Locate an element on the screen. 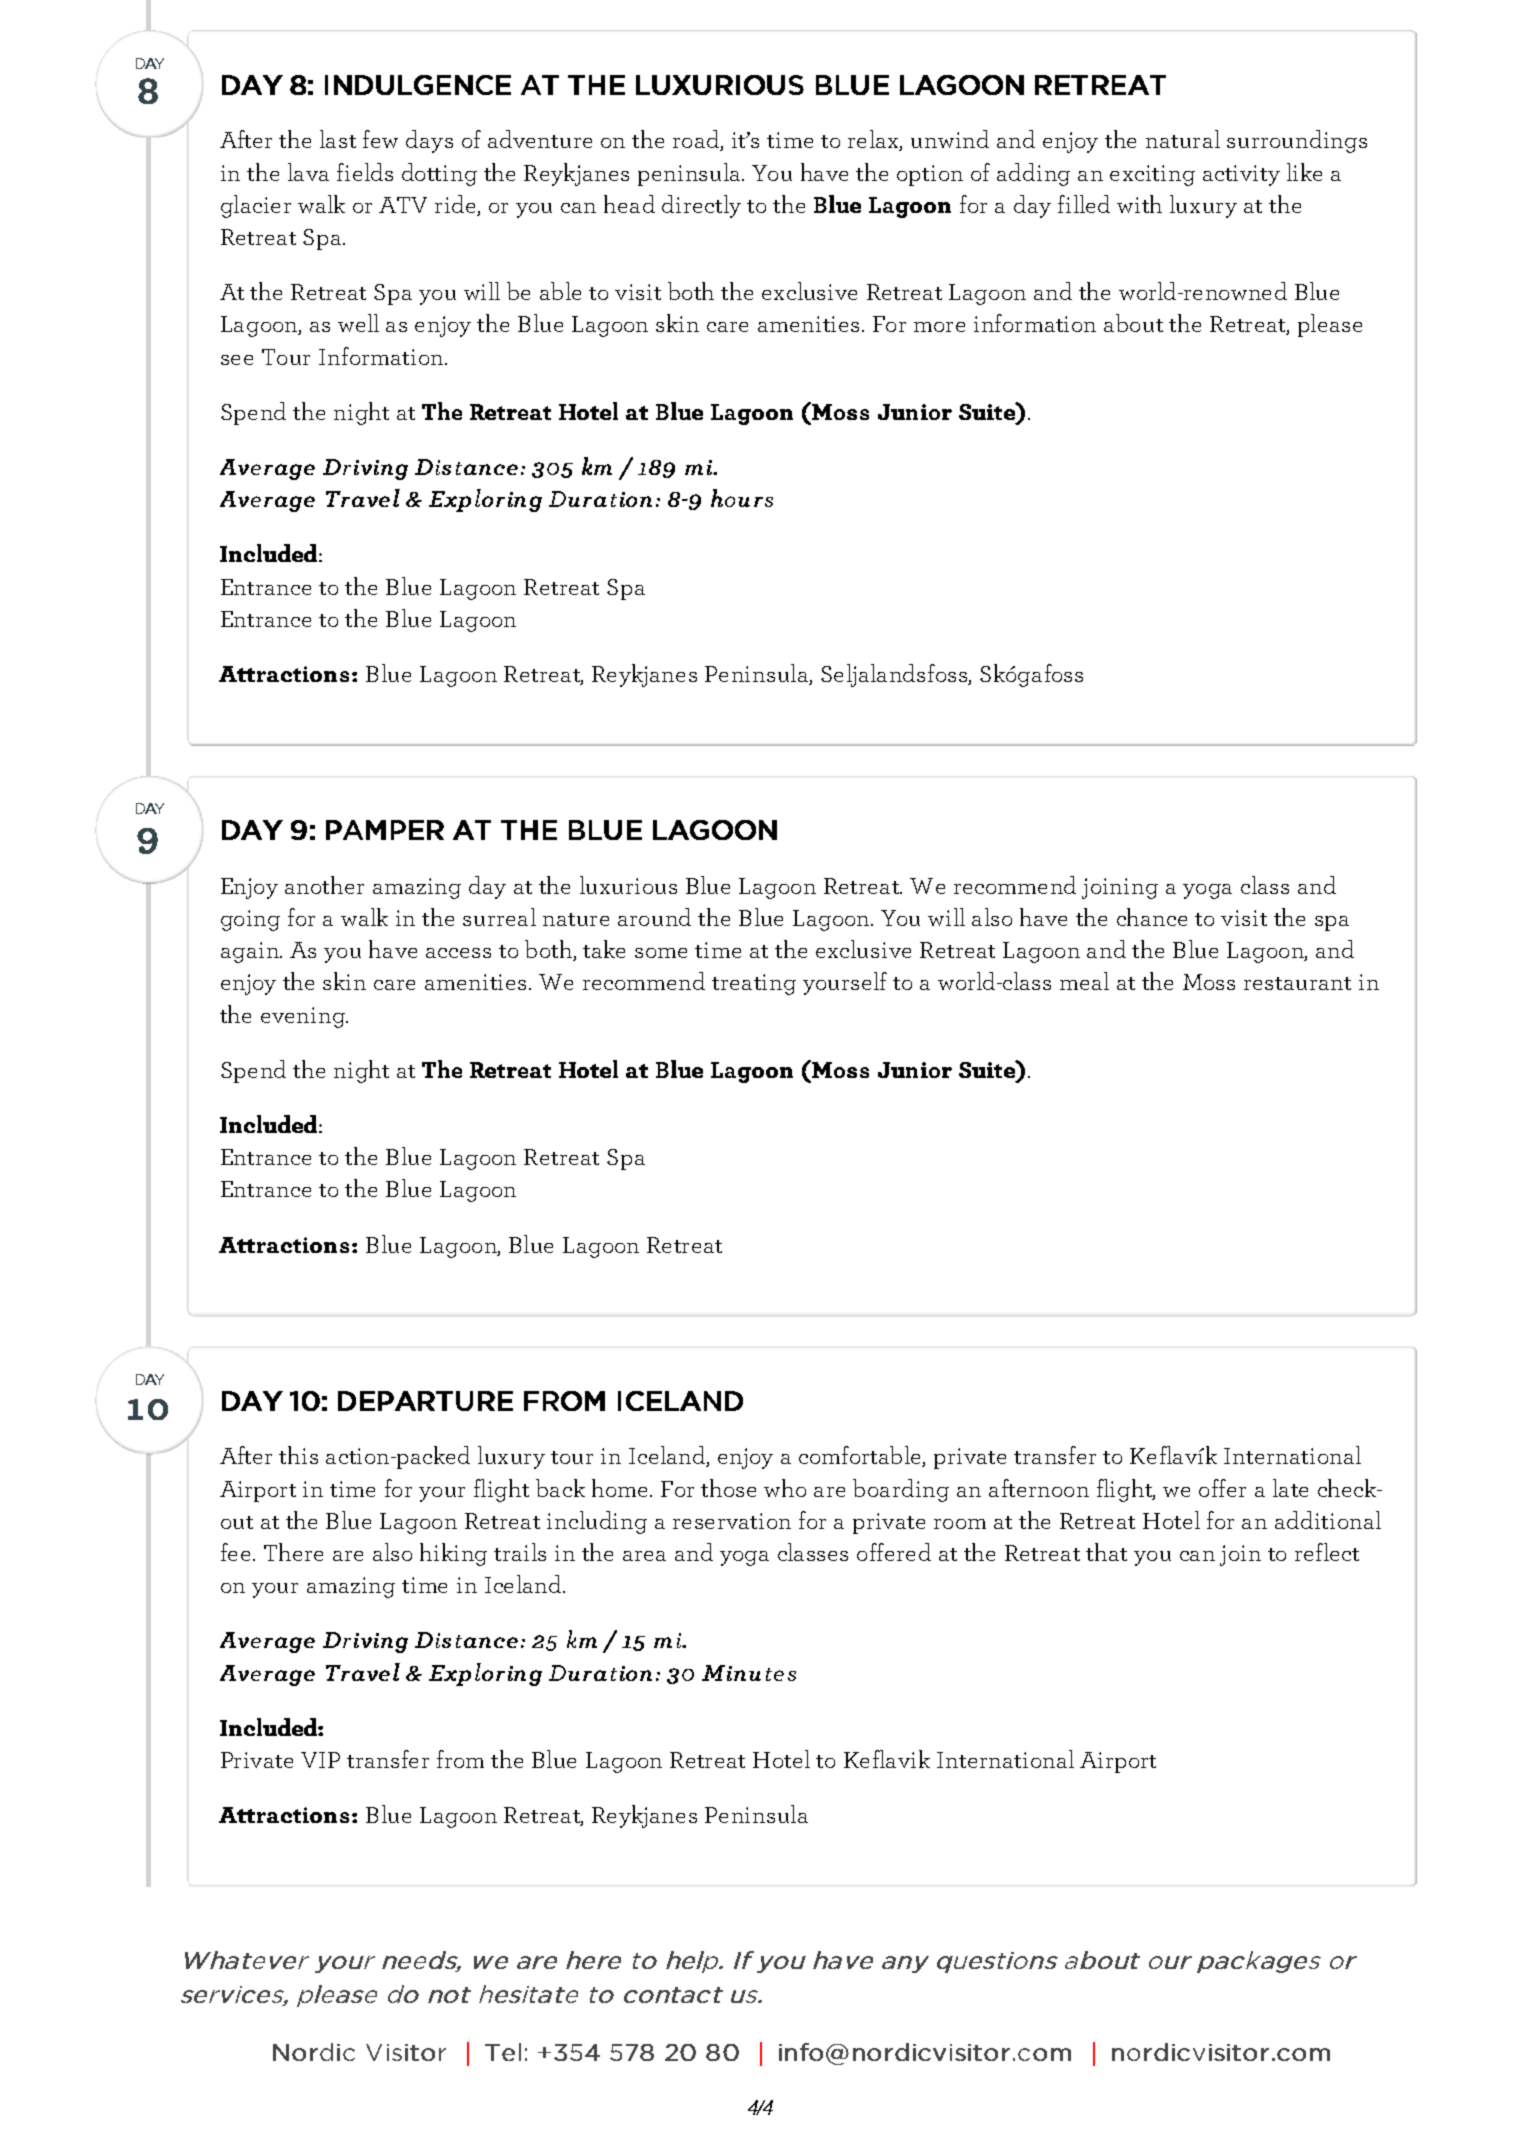 The height and width of the screenshot is (2152, 1521). road is located at coordinates (697, 140).
